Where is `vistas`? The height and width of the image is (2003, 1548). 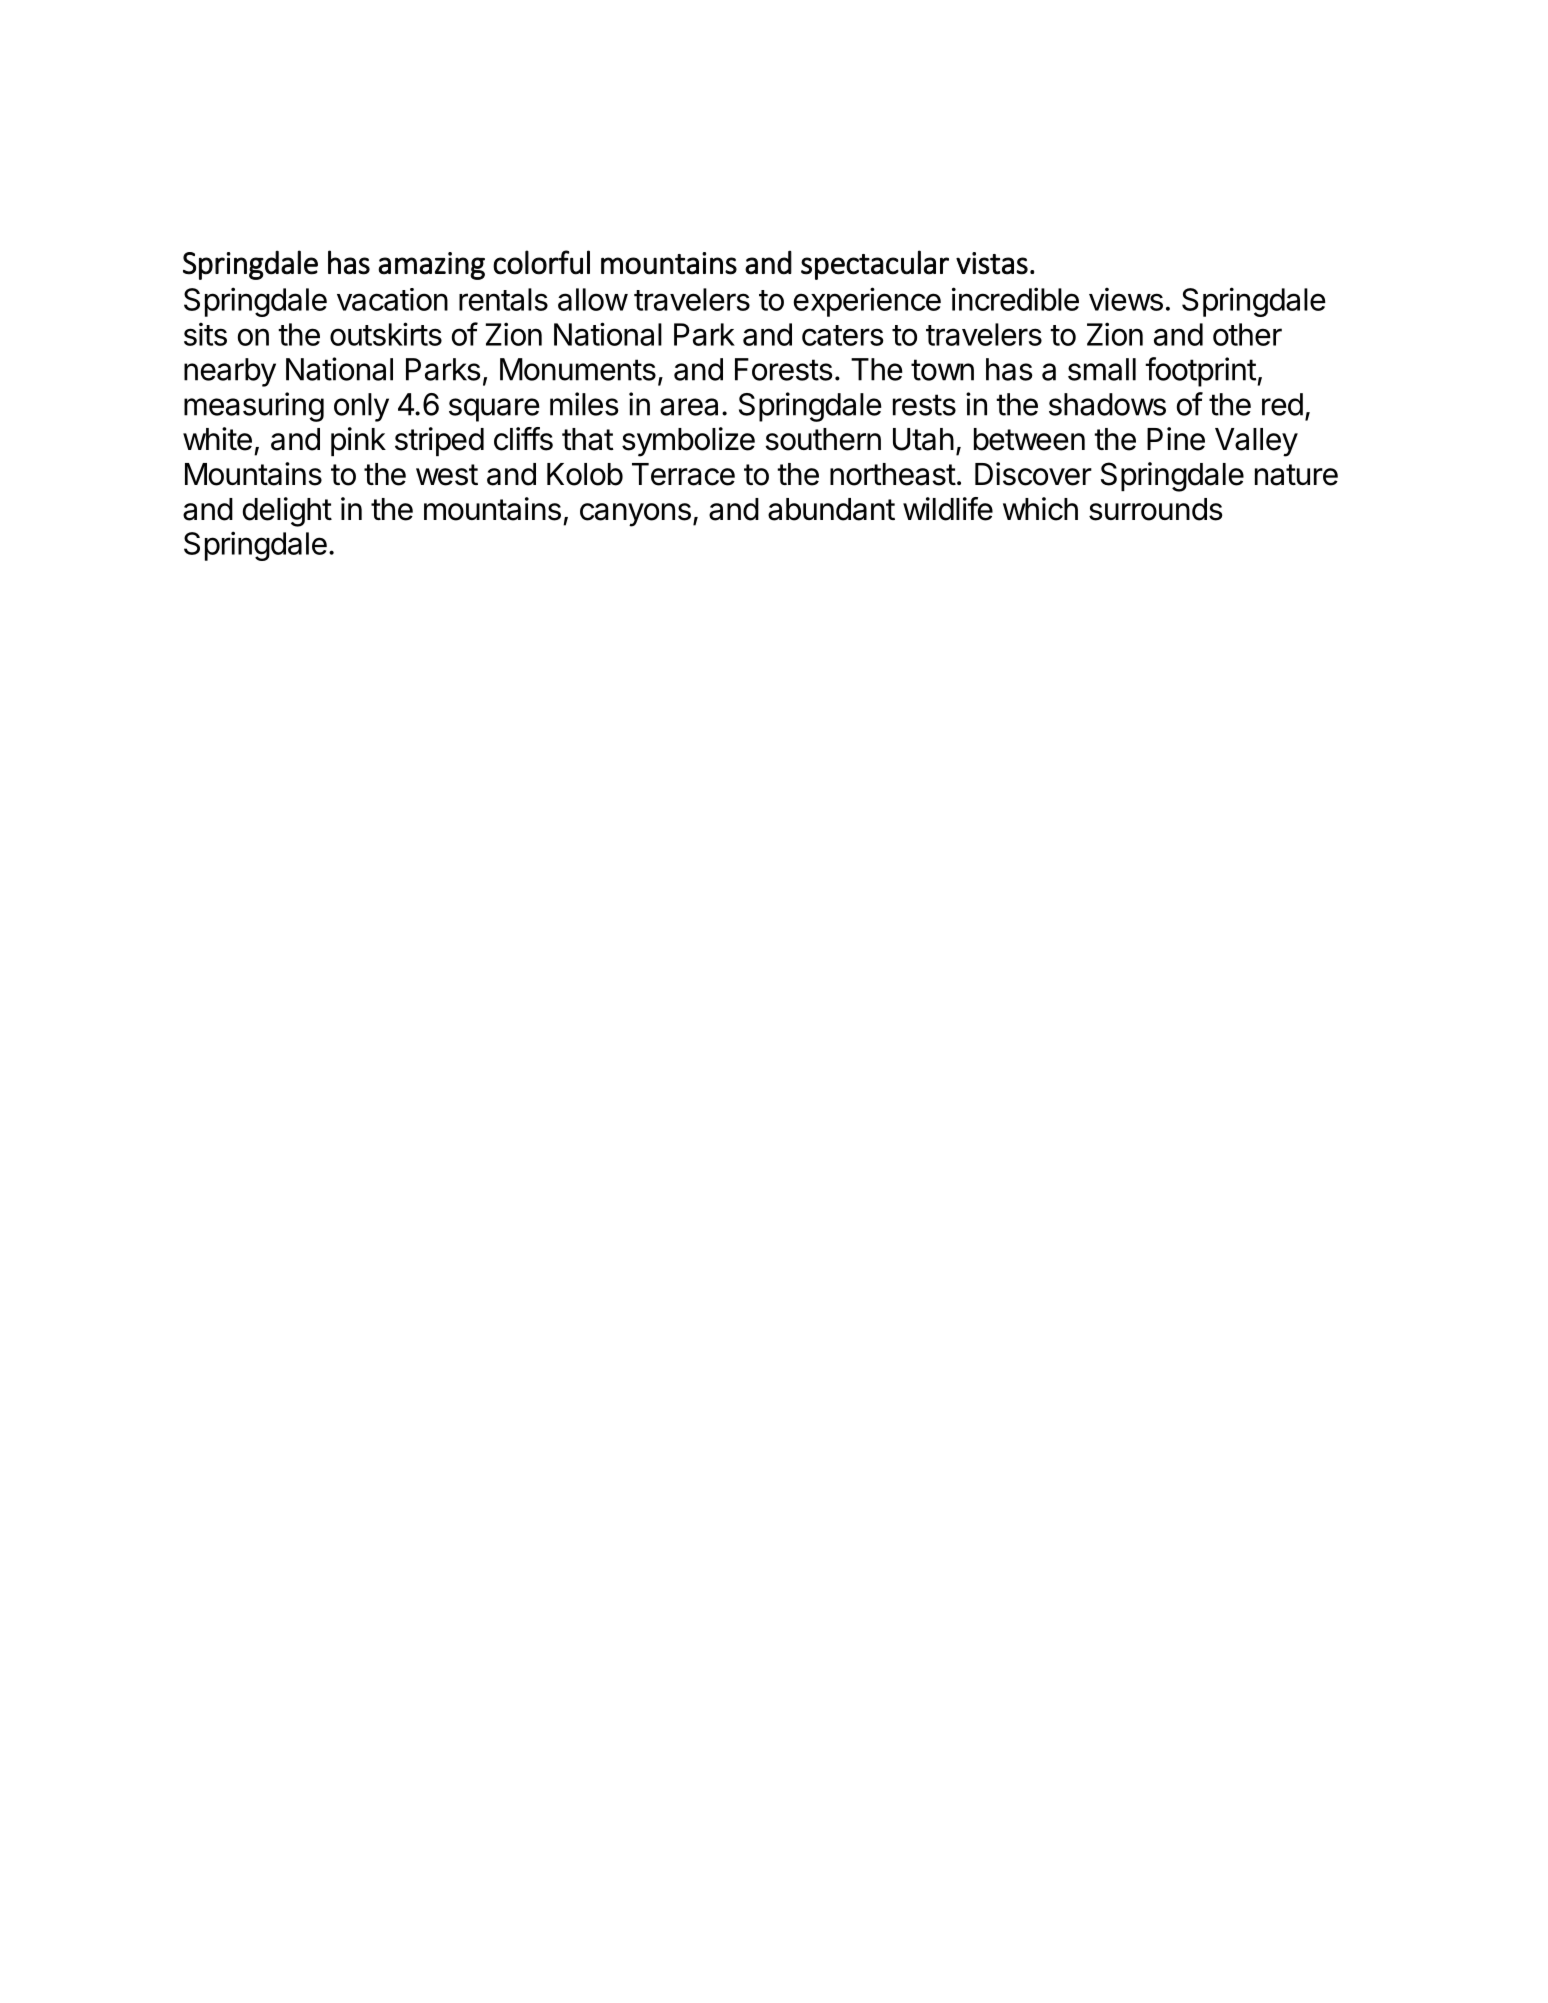
vistas is located at coordinates (992, 263).
